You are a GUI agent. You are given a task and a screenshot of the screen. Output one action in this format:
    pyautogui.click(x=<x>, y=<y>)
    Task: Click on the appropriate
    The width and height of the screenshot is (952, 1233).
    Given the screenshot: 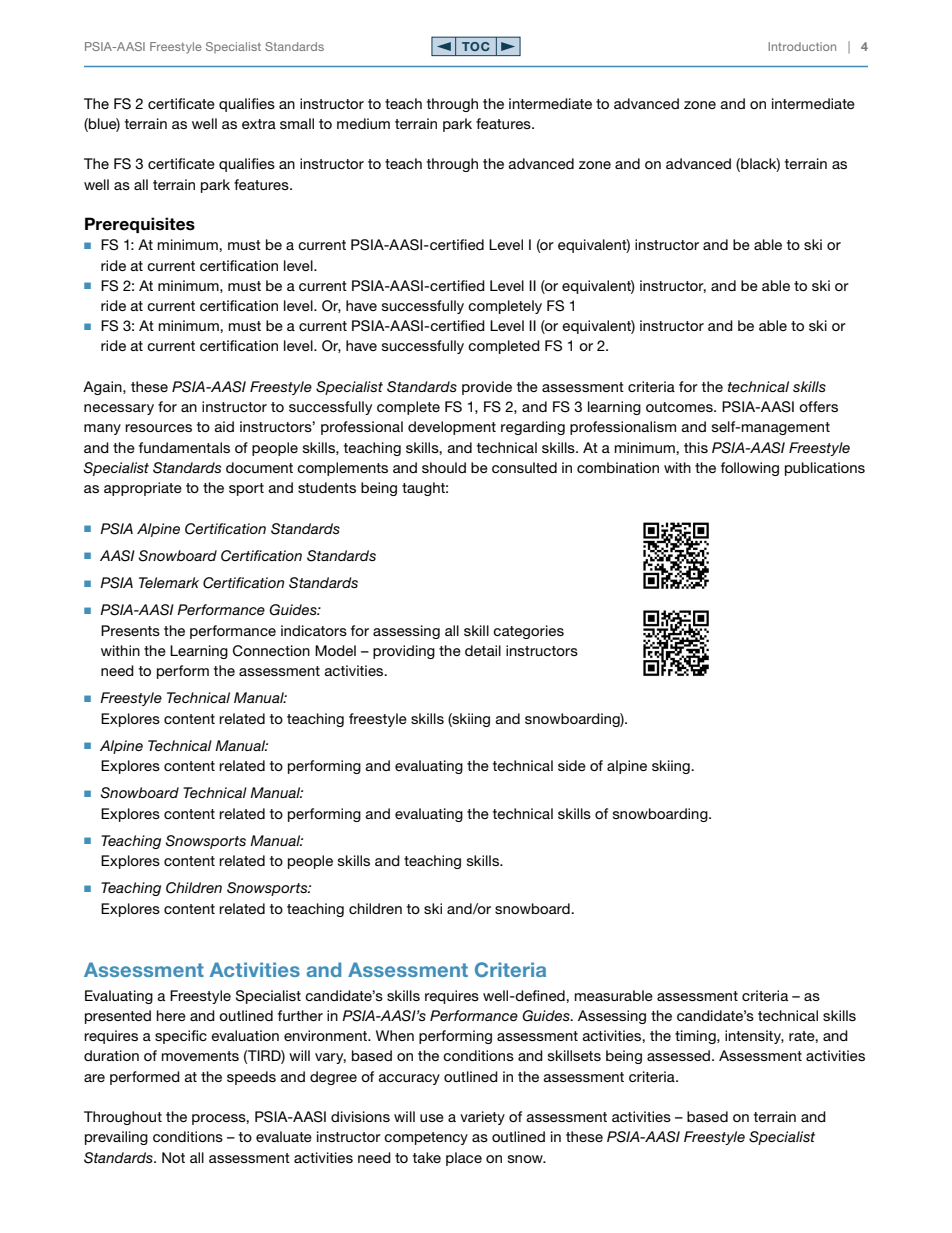 What is the action you would take?
    pyautogui.click(x=143, y=489)
